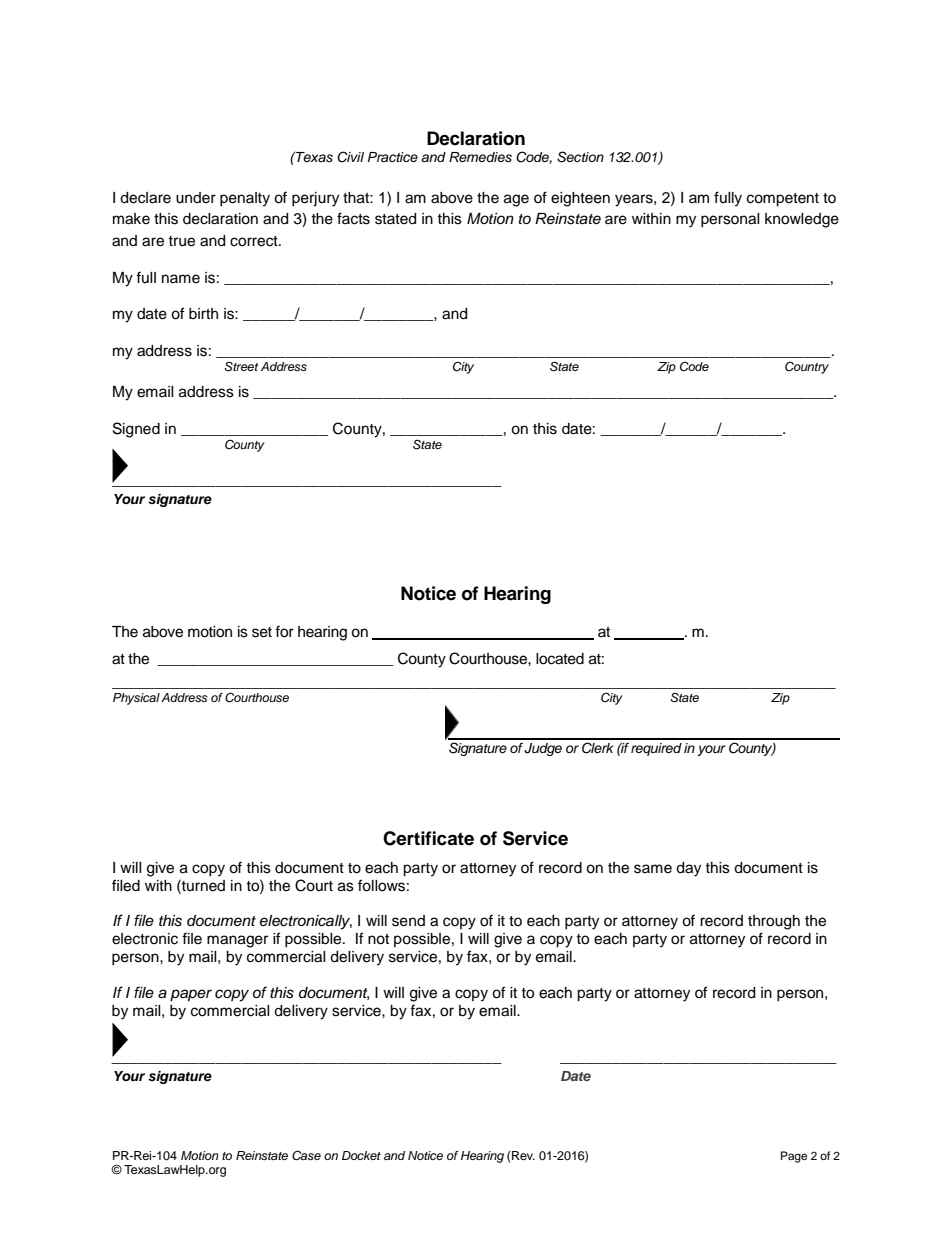 The height and width of the page is (1233, 952). I want to click on set, so click(262, 632).
